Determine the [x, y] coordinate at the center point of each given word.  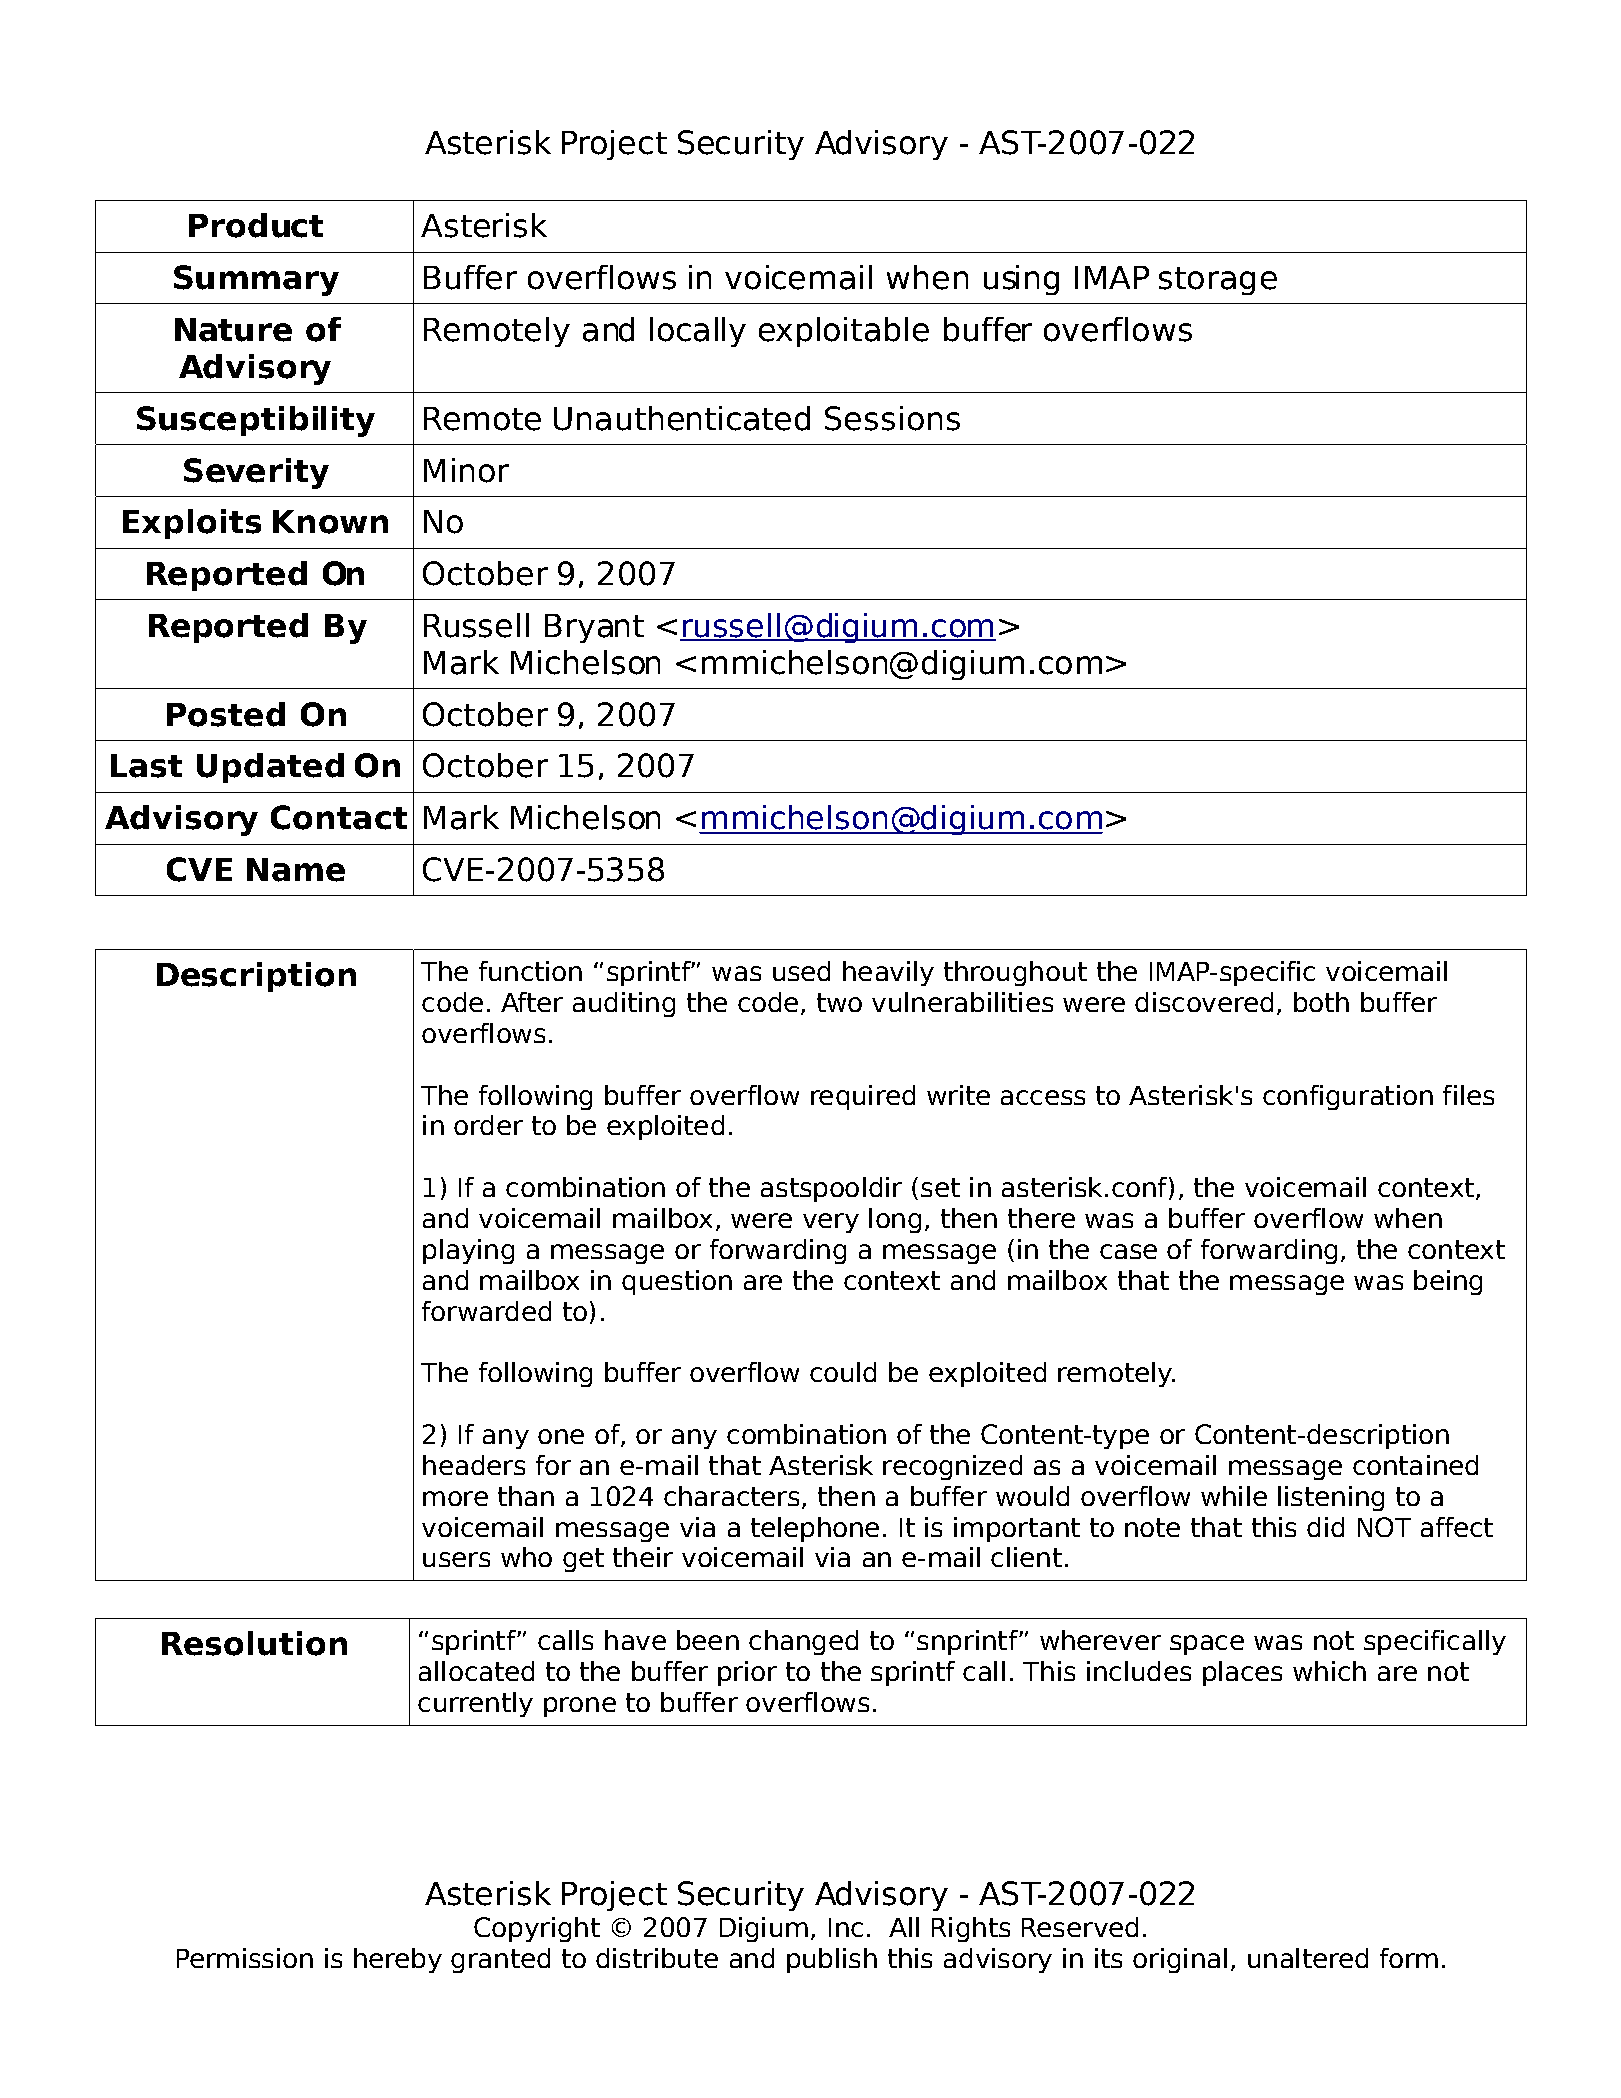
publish [832, 1960]
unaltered [1308, 1958]
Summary [256, 280]
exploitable [844, 332]
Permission [245, 1958]
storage [1218, 281]
